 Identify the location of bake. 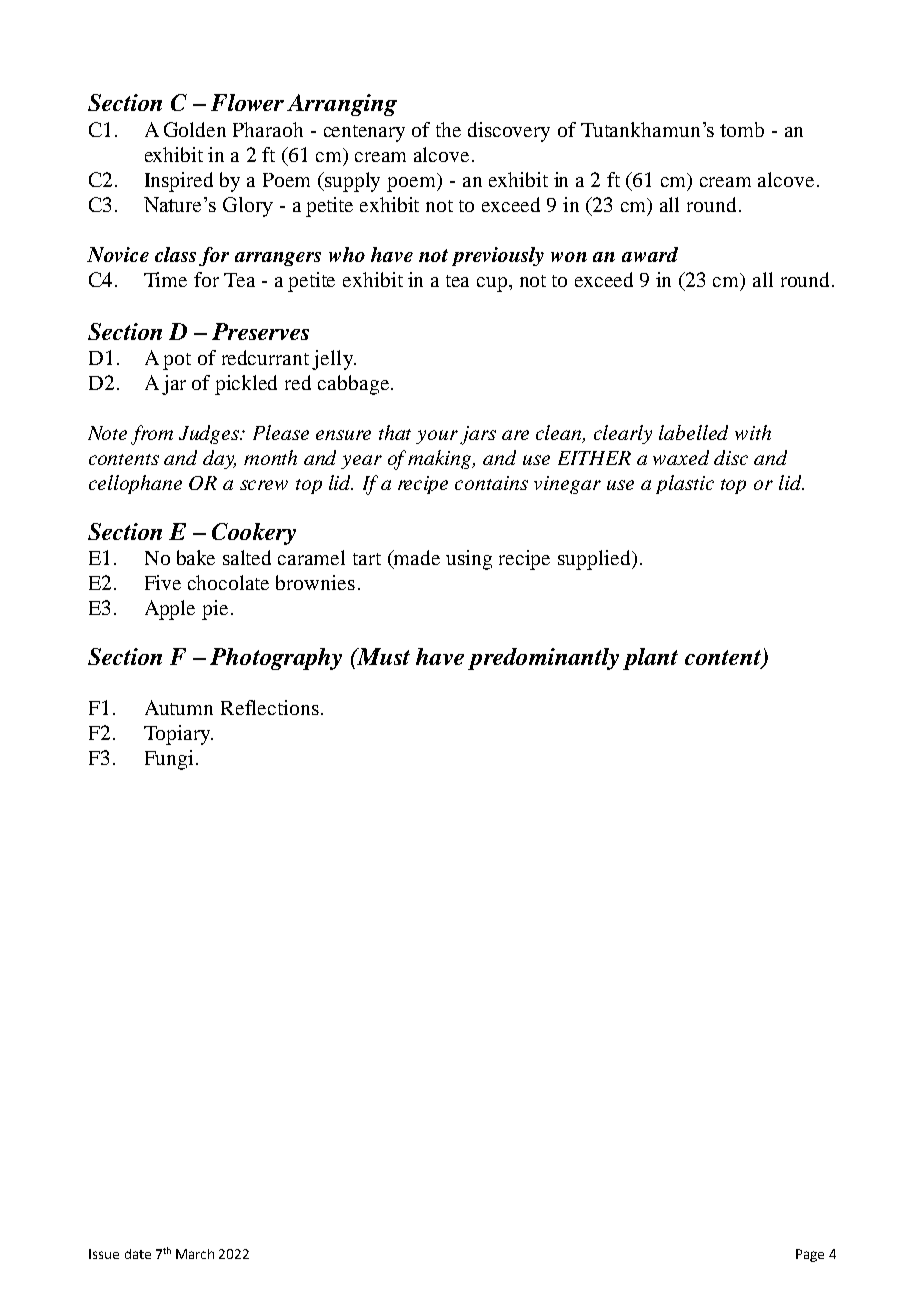
(196, 557).
